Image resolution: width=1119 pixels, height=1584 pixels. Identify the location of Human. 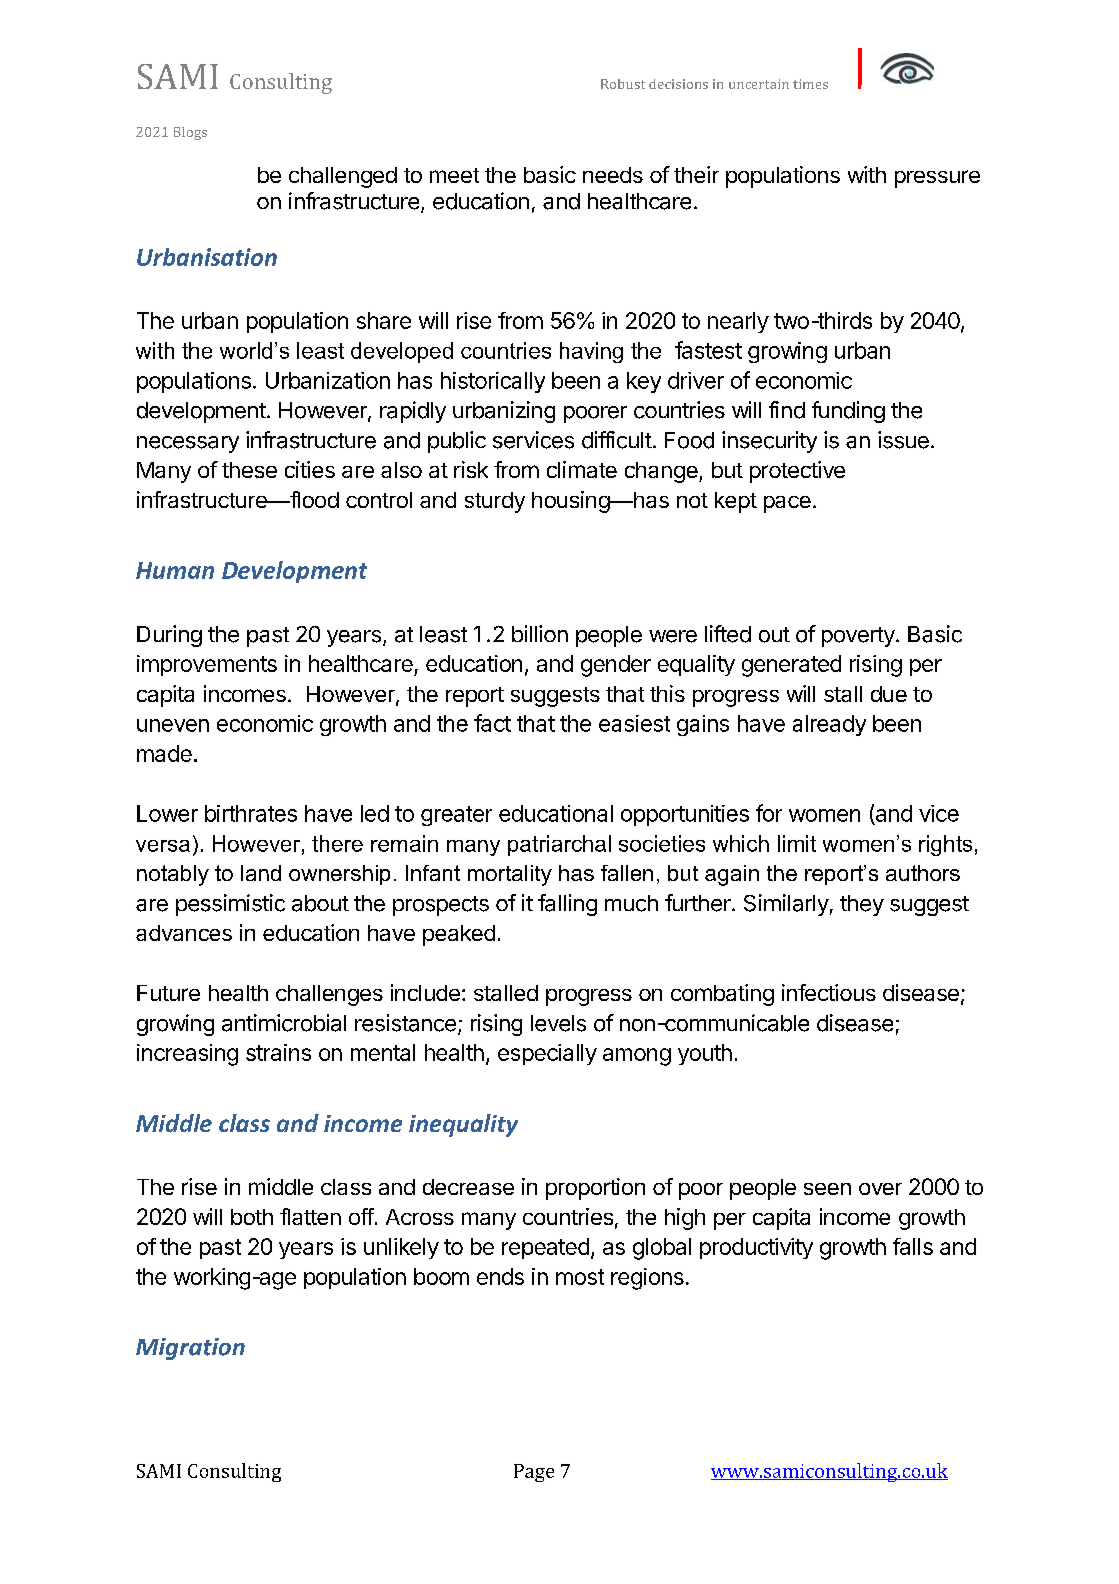
(175, 570).
